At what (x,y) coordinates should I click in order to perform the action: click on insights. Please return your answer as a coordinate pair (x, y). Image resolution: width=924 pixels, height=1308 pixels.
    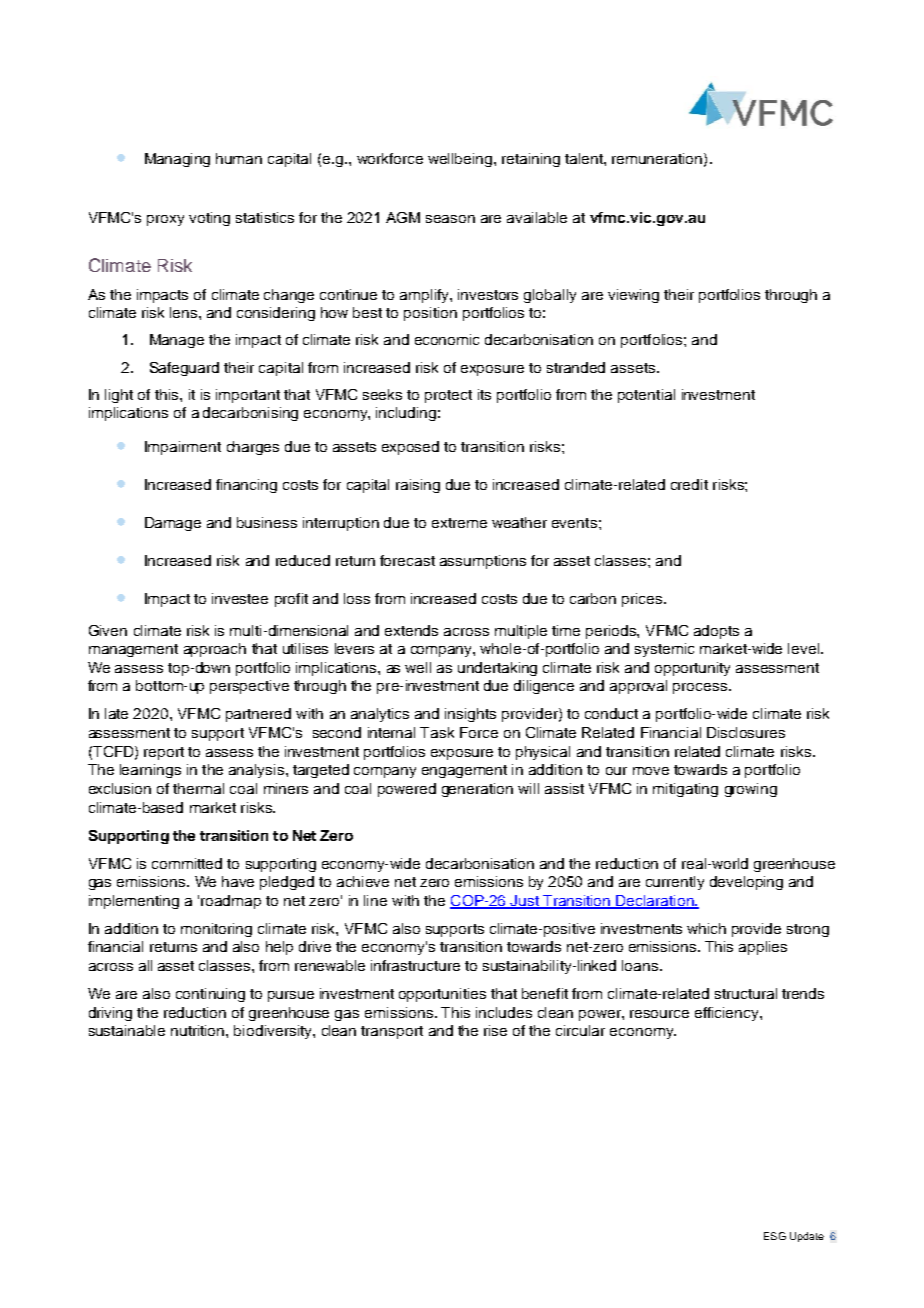
    Looking at the image, I should click on (470, 715).
